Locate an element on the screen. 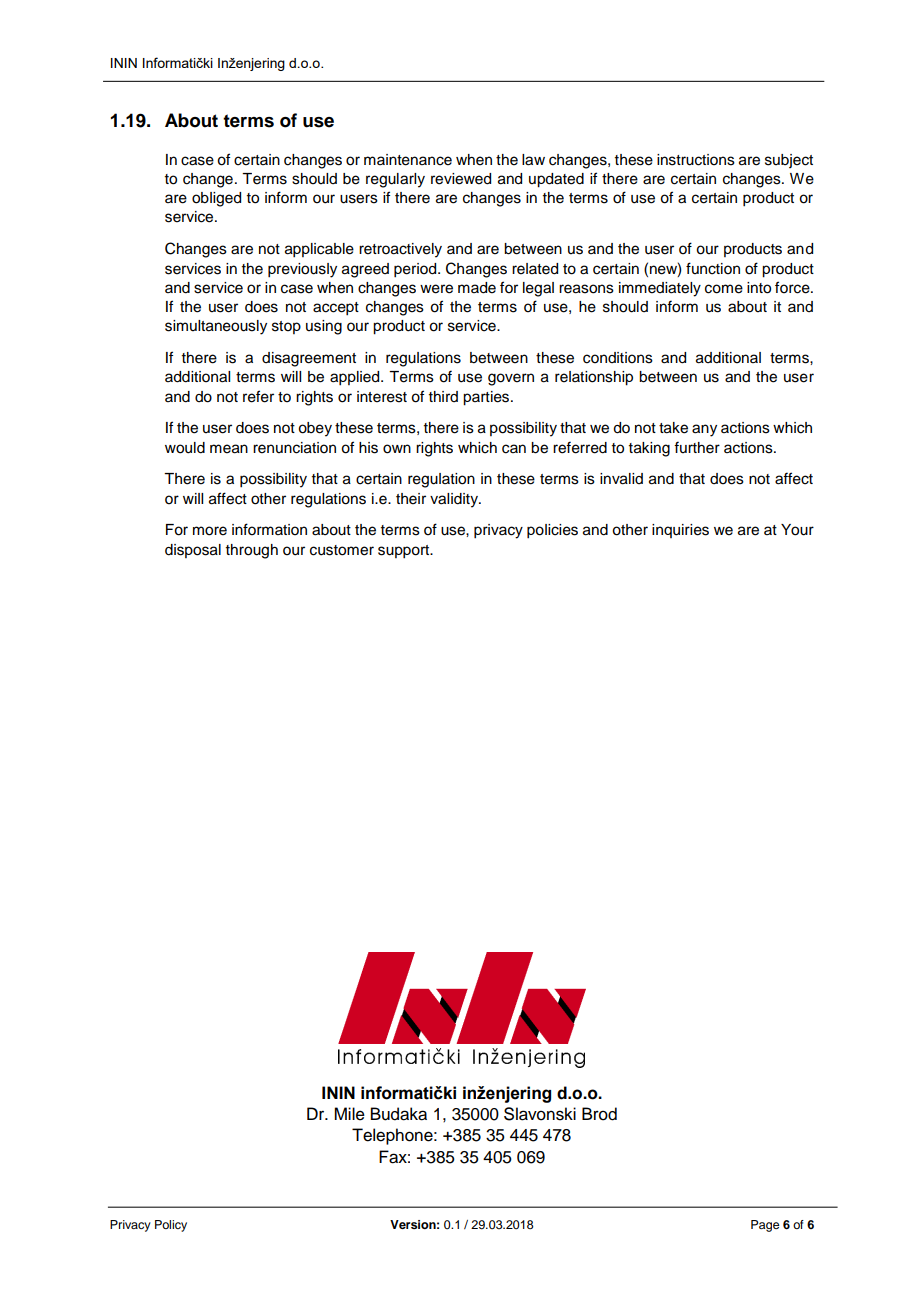 The image size is (924, 1308). through is located at coordinates (252, 551).
